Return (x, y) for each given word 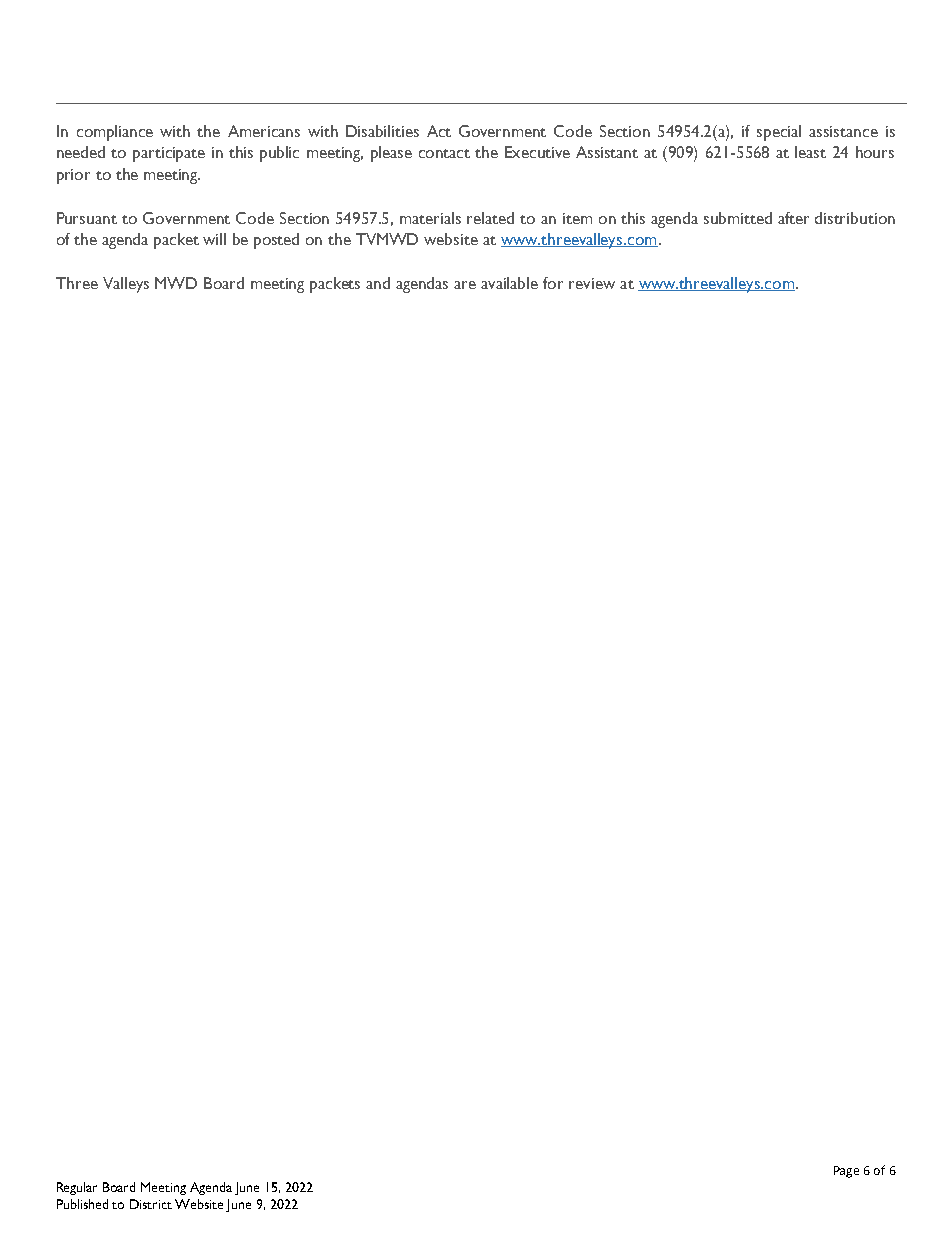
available (509, 283)
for (553, 283)
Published (82, 1204)
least (810, 152)
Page (846, 1172)
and (378, 283)
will (214, 239)
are (465, 285)
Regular (77, 1188)
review (592, 283)
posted (276, 241)
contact (444, 153)
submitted (738, 218)
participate (169, 154)
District (151, 1204)
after (793, 218)
